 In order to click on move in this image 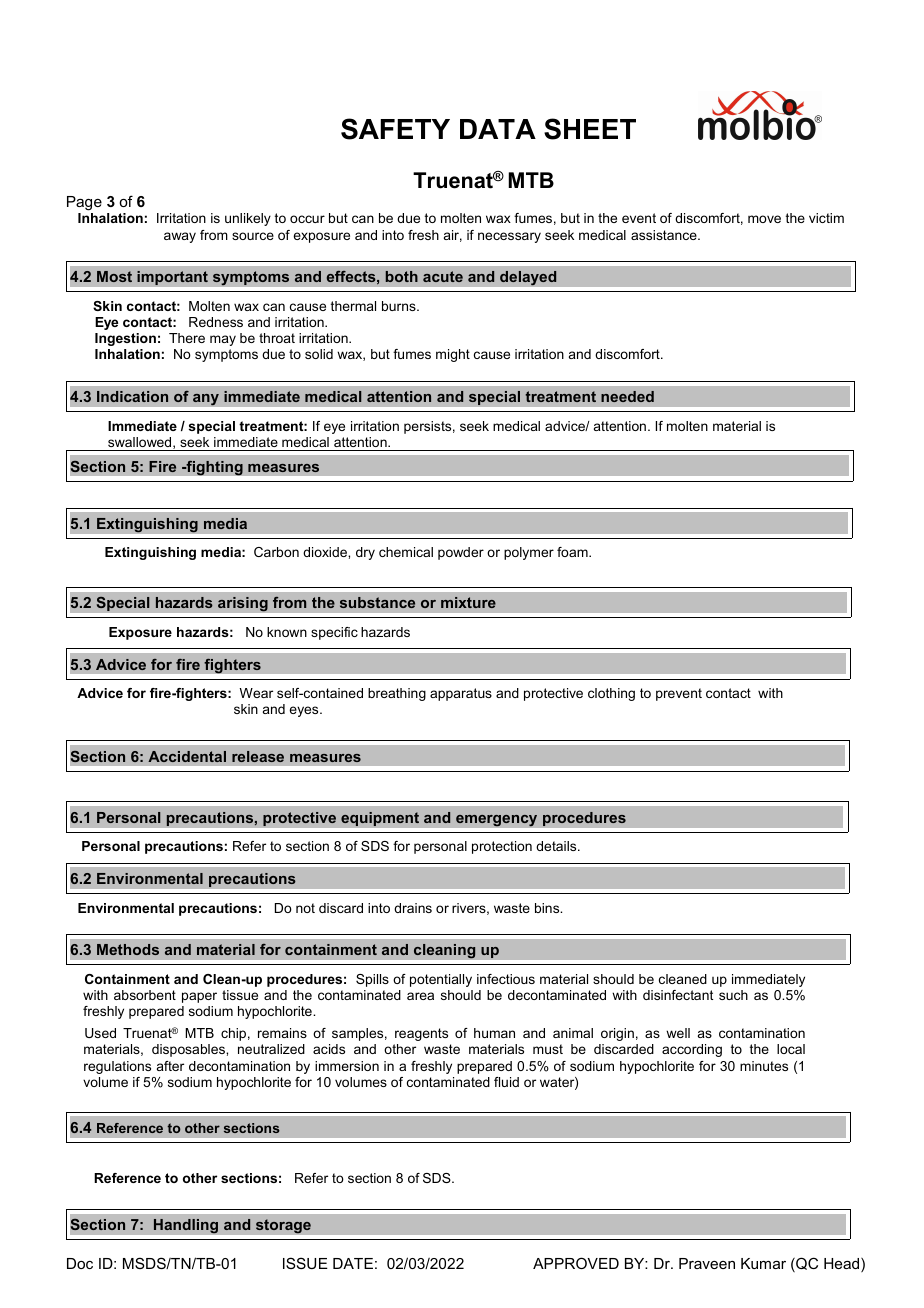, I will do `click(764, 219)`.
